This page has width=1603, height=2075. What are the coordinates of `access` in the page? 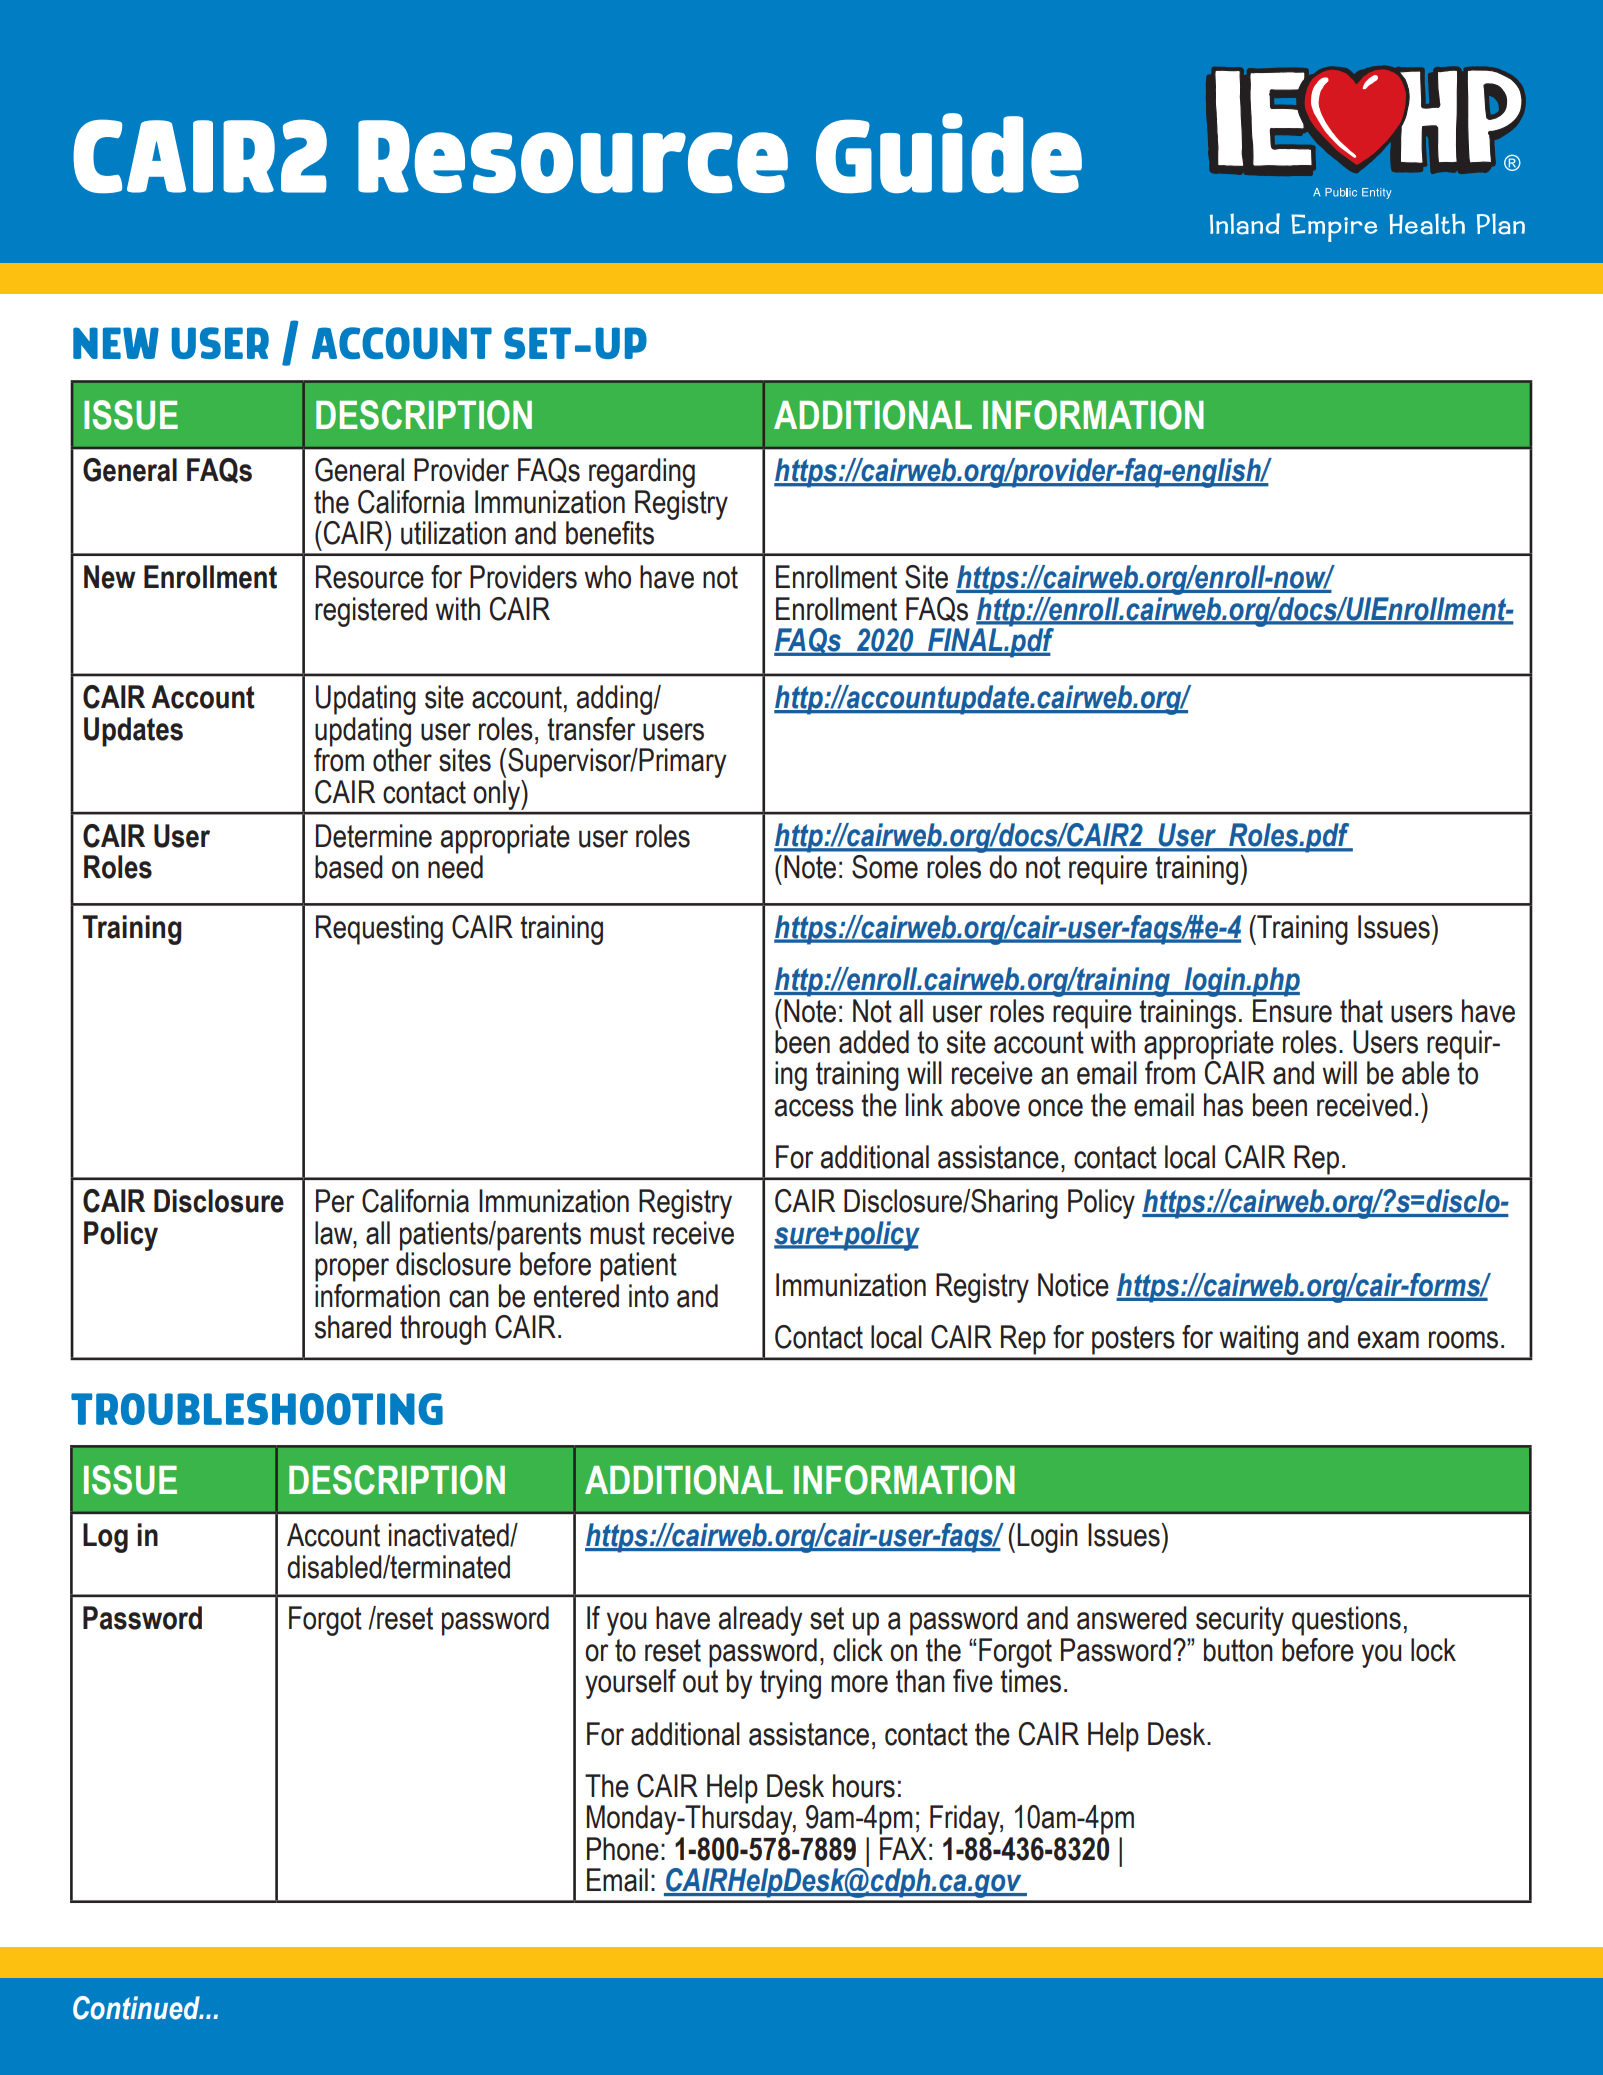 It's located at (814, 1108).
